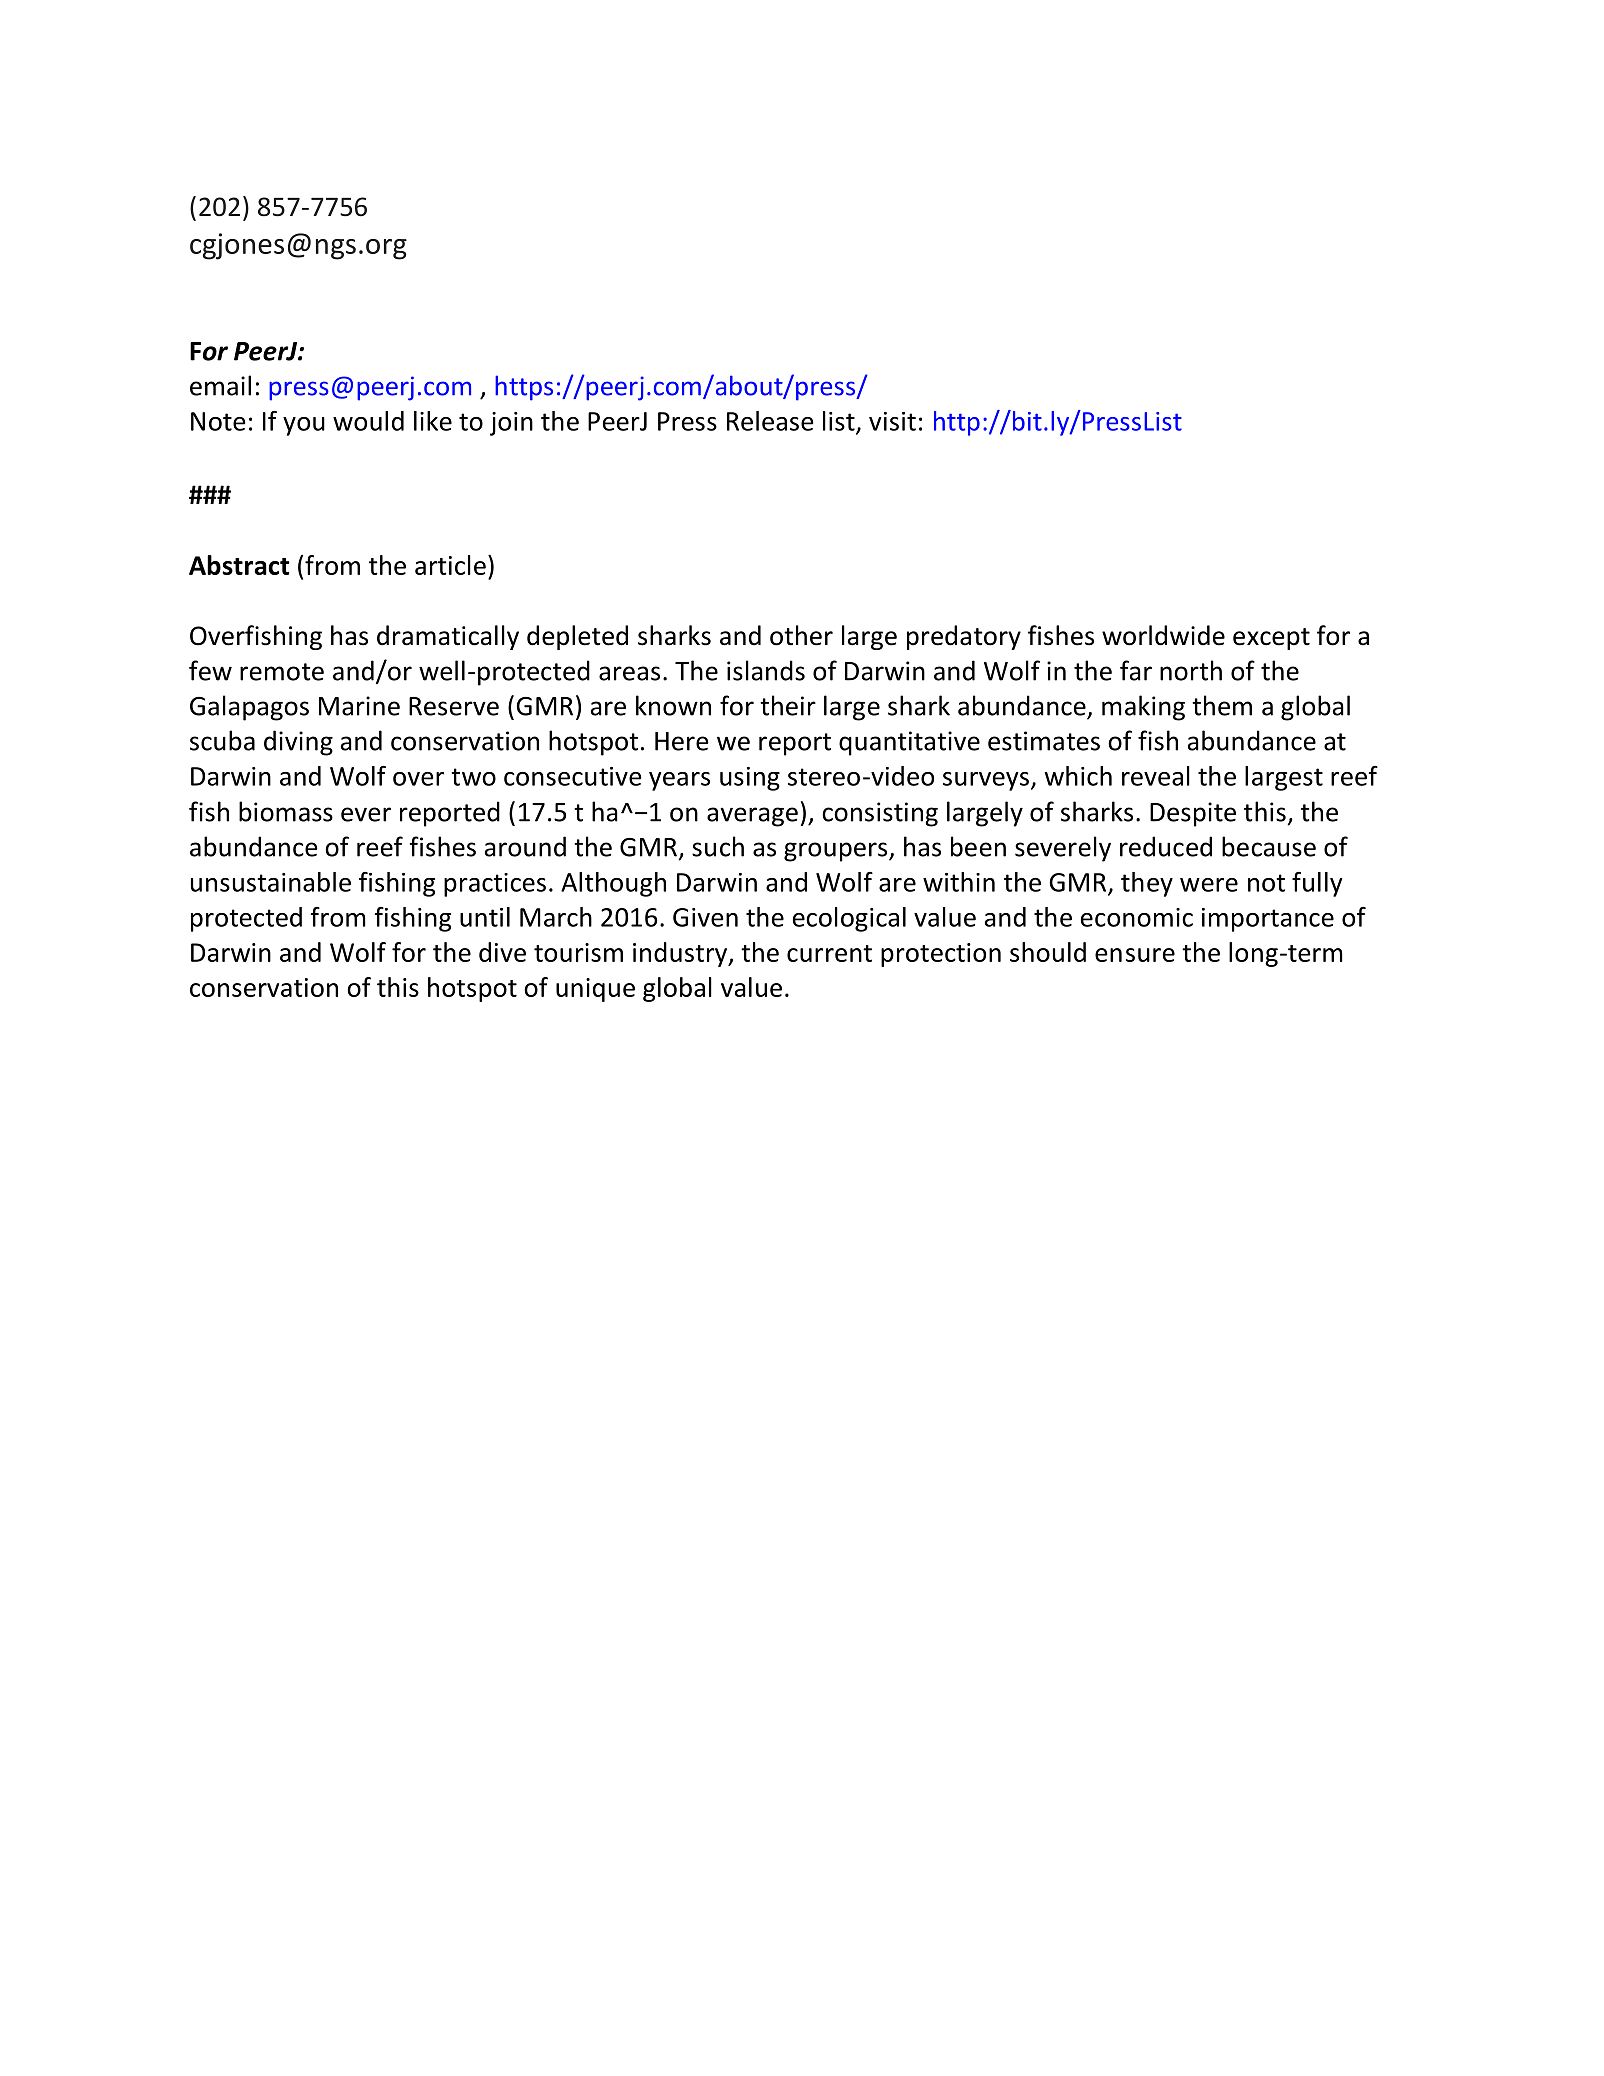 The width and height of the screenshot is (1604, 2076). What do you see at coordinates (1163, 635) in the screenshot?
I see `worldwide` at bounding box center [1163, 635].
